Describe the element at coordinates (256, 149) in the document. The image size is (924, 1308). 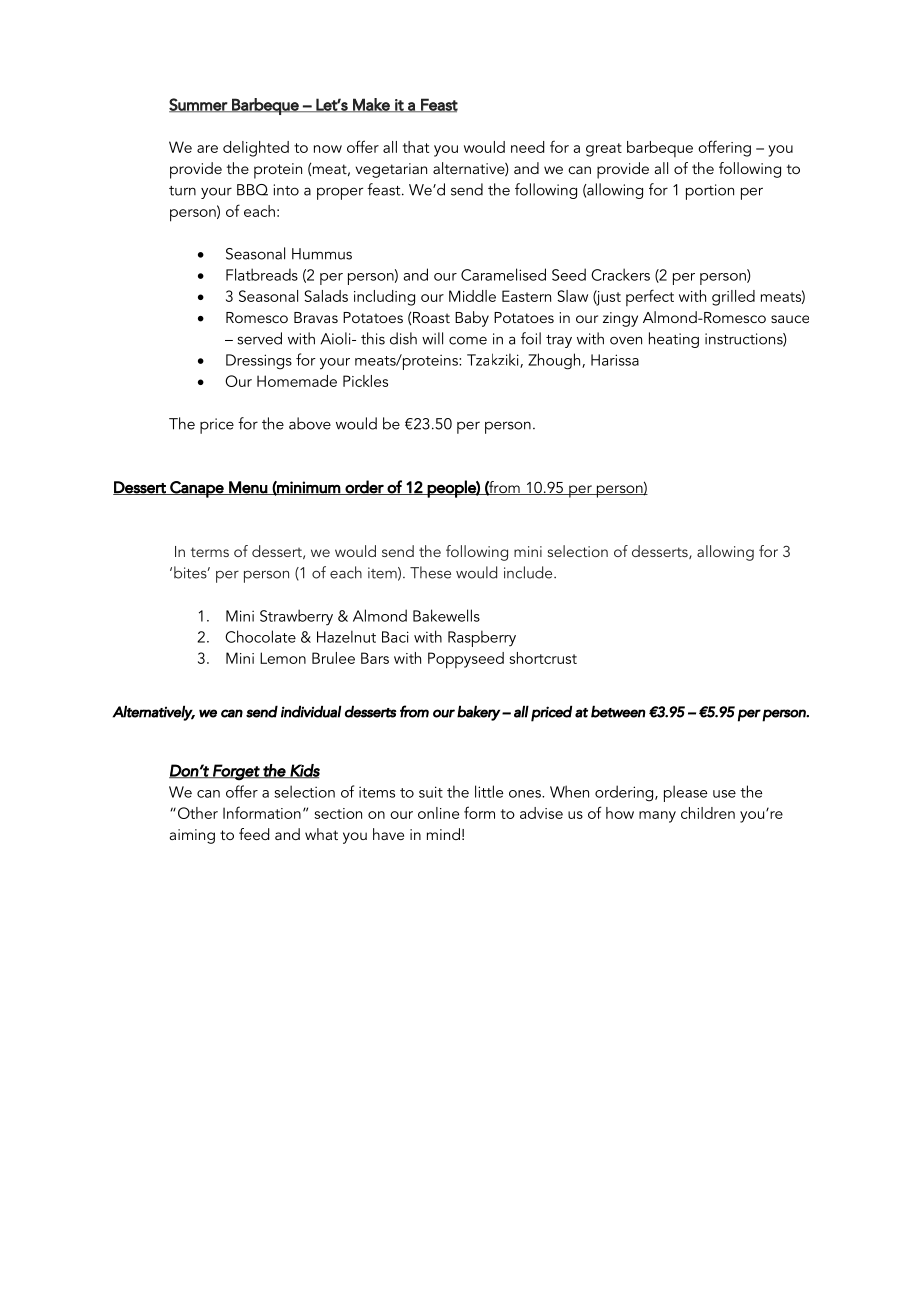
I see `delighted` at that location.
